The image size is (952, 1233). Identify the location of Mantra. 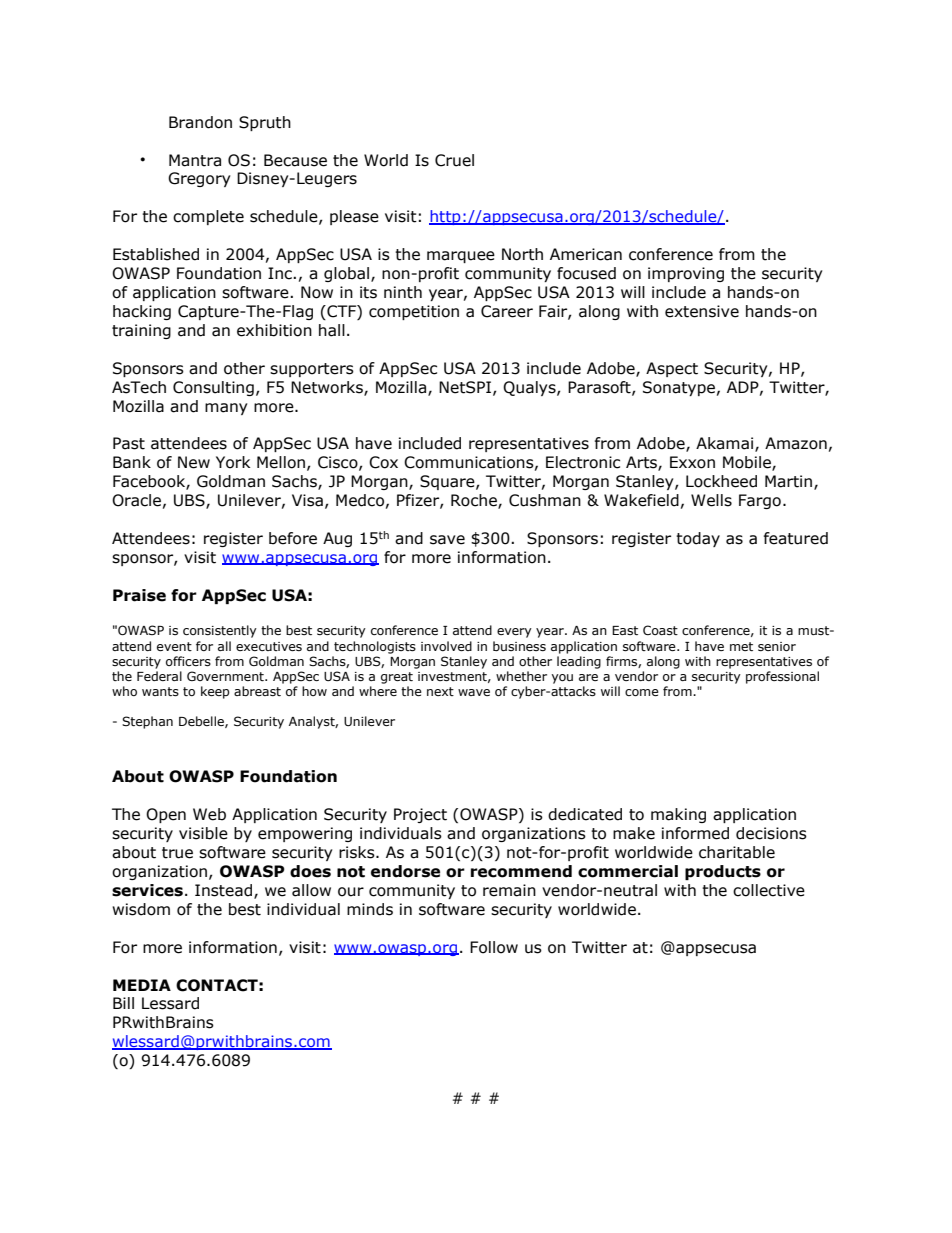
(195, 160).
